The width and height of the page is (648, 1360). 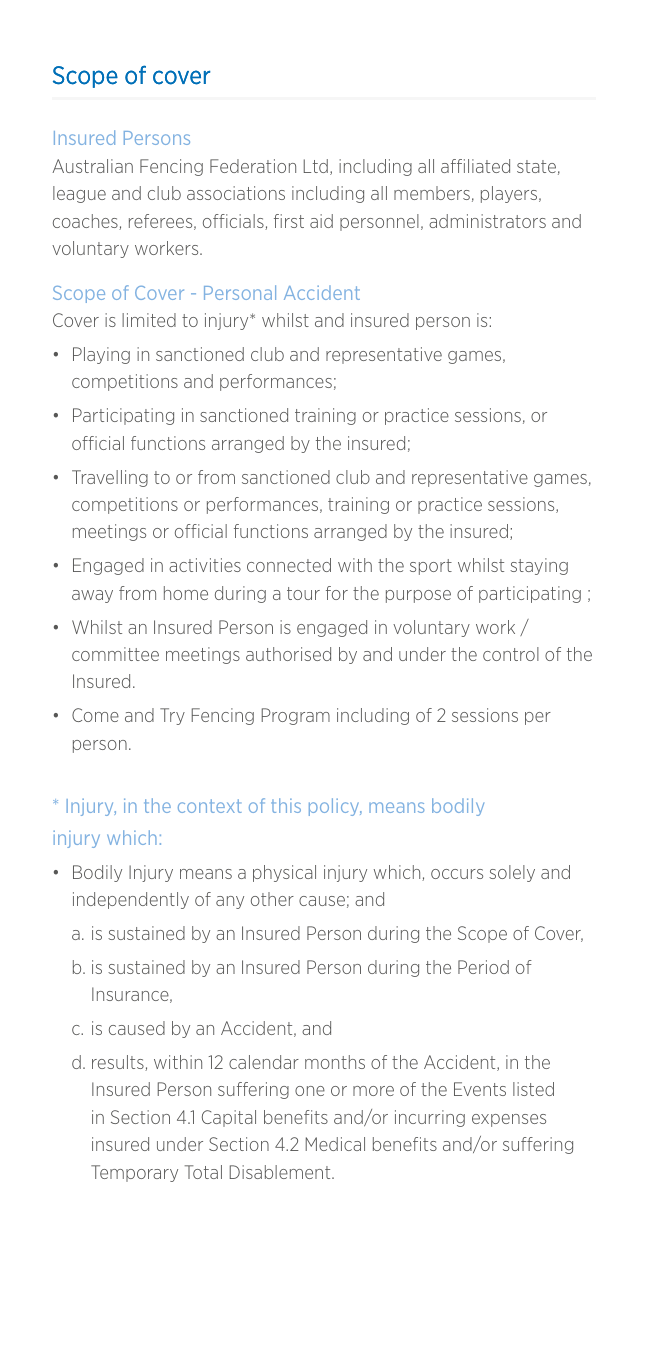 I want to click on control, so click(x=511, y=654).
